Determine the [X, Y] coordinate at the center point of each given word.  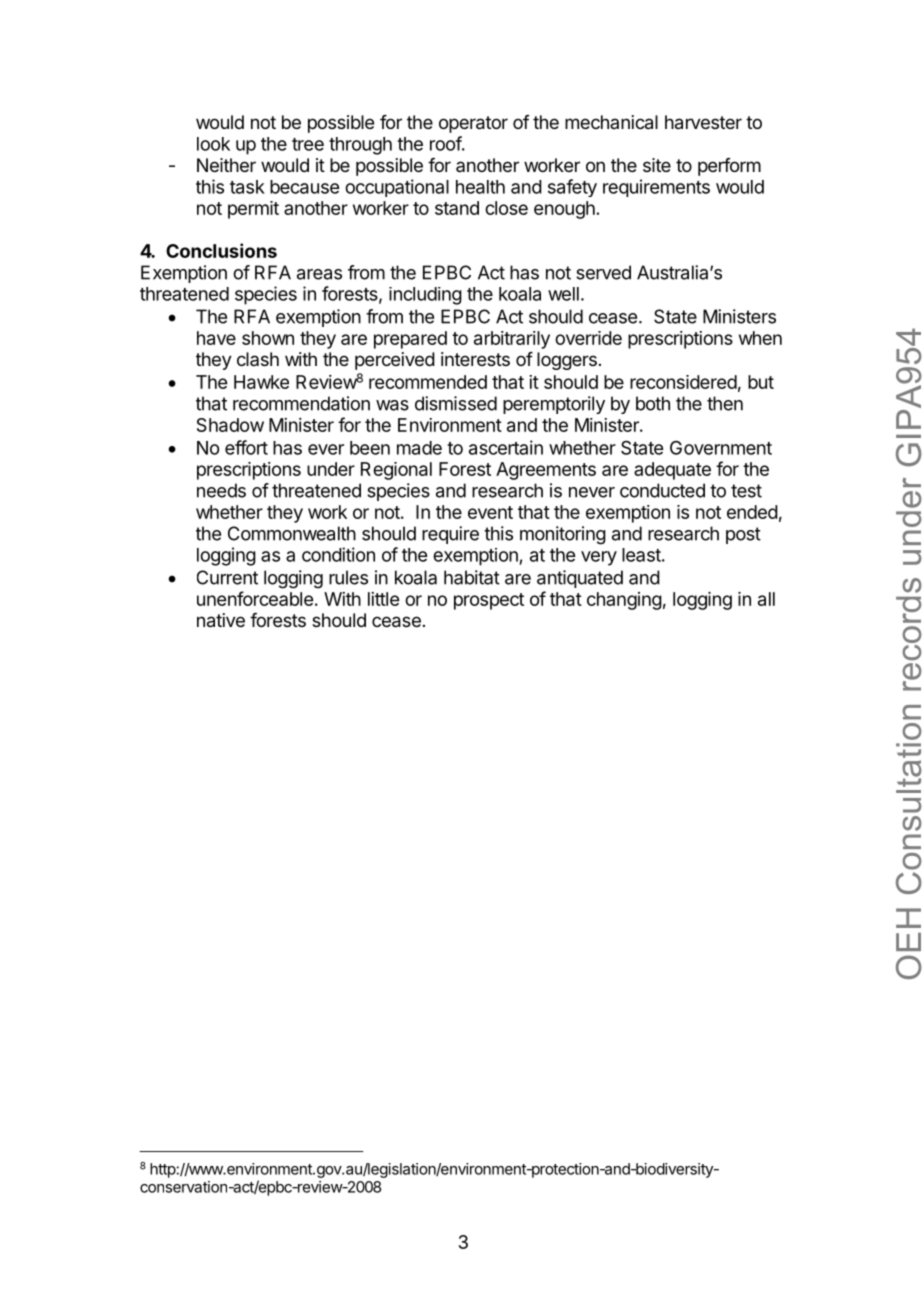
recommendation [301, 403]
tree [308, 144]
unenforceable [255, 598]
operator [473, 124]
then [725, 403]
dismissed [456, 403]
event [490, 512]
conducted [662, 490]
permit [253, 210]
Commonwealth [292, 533]
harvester [703, 122]
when [760, 338]
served [603, 272]
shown [268, 338]
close [506, 208]
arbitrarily [512, 340]
